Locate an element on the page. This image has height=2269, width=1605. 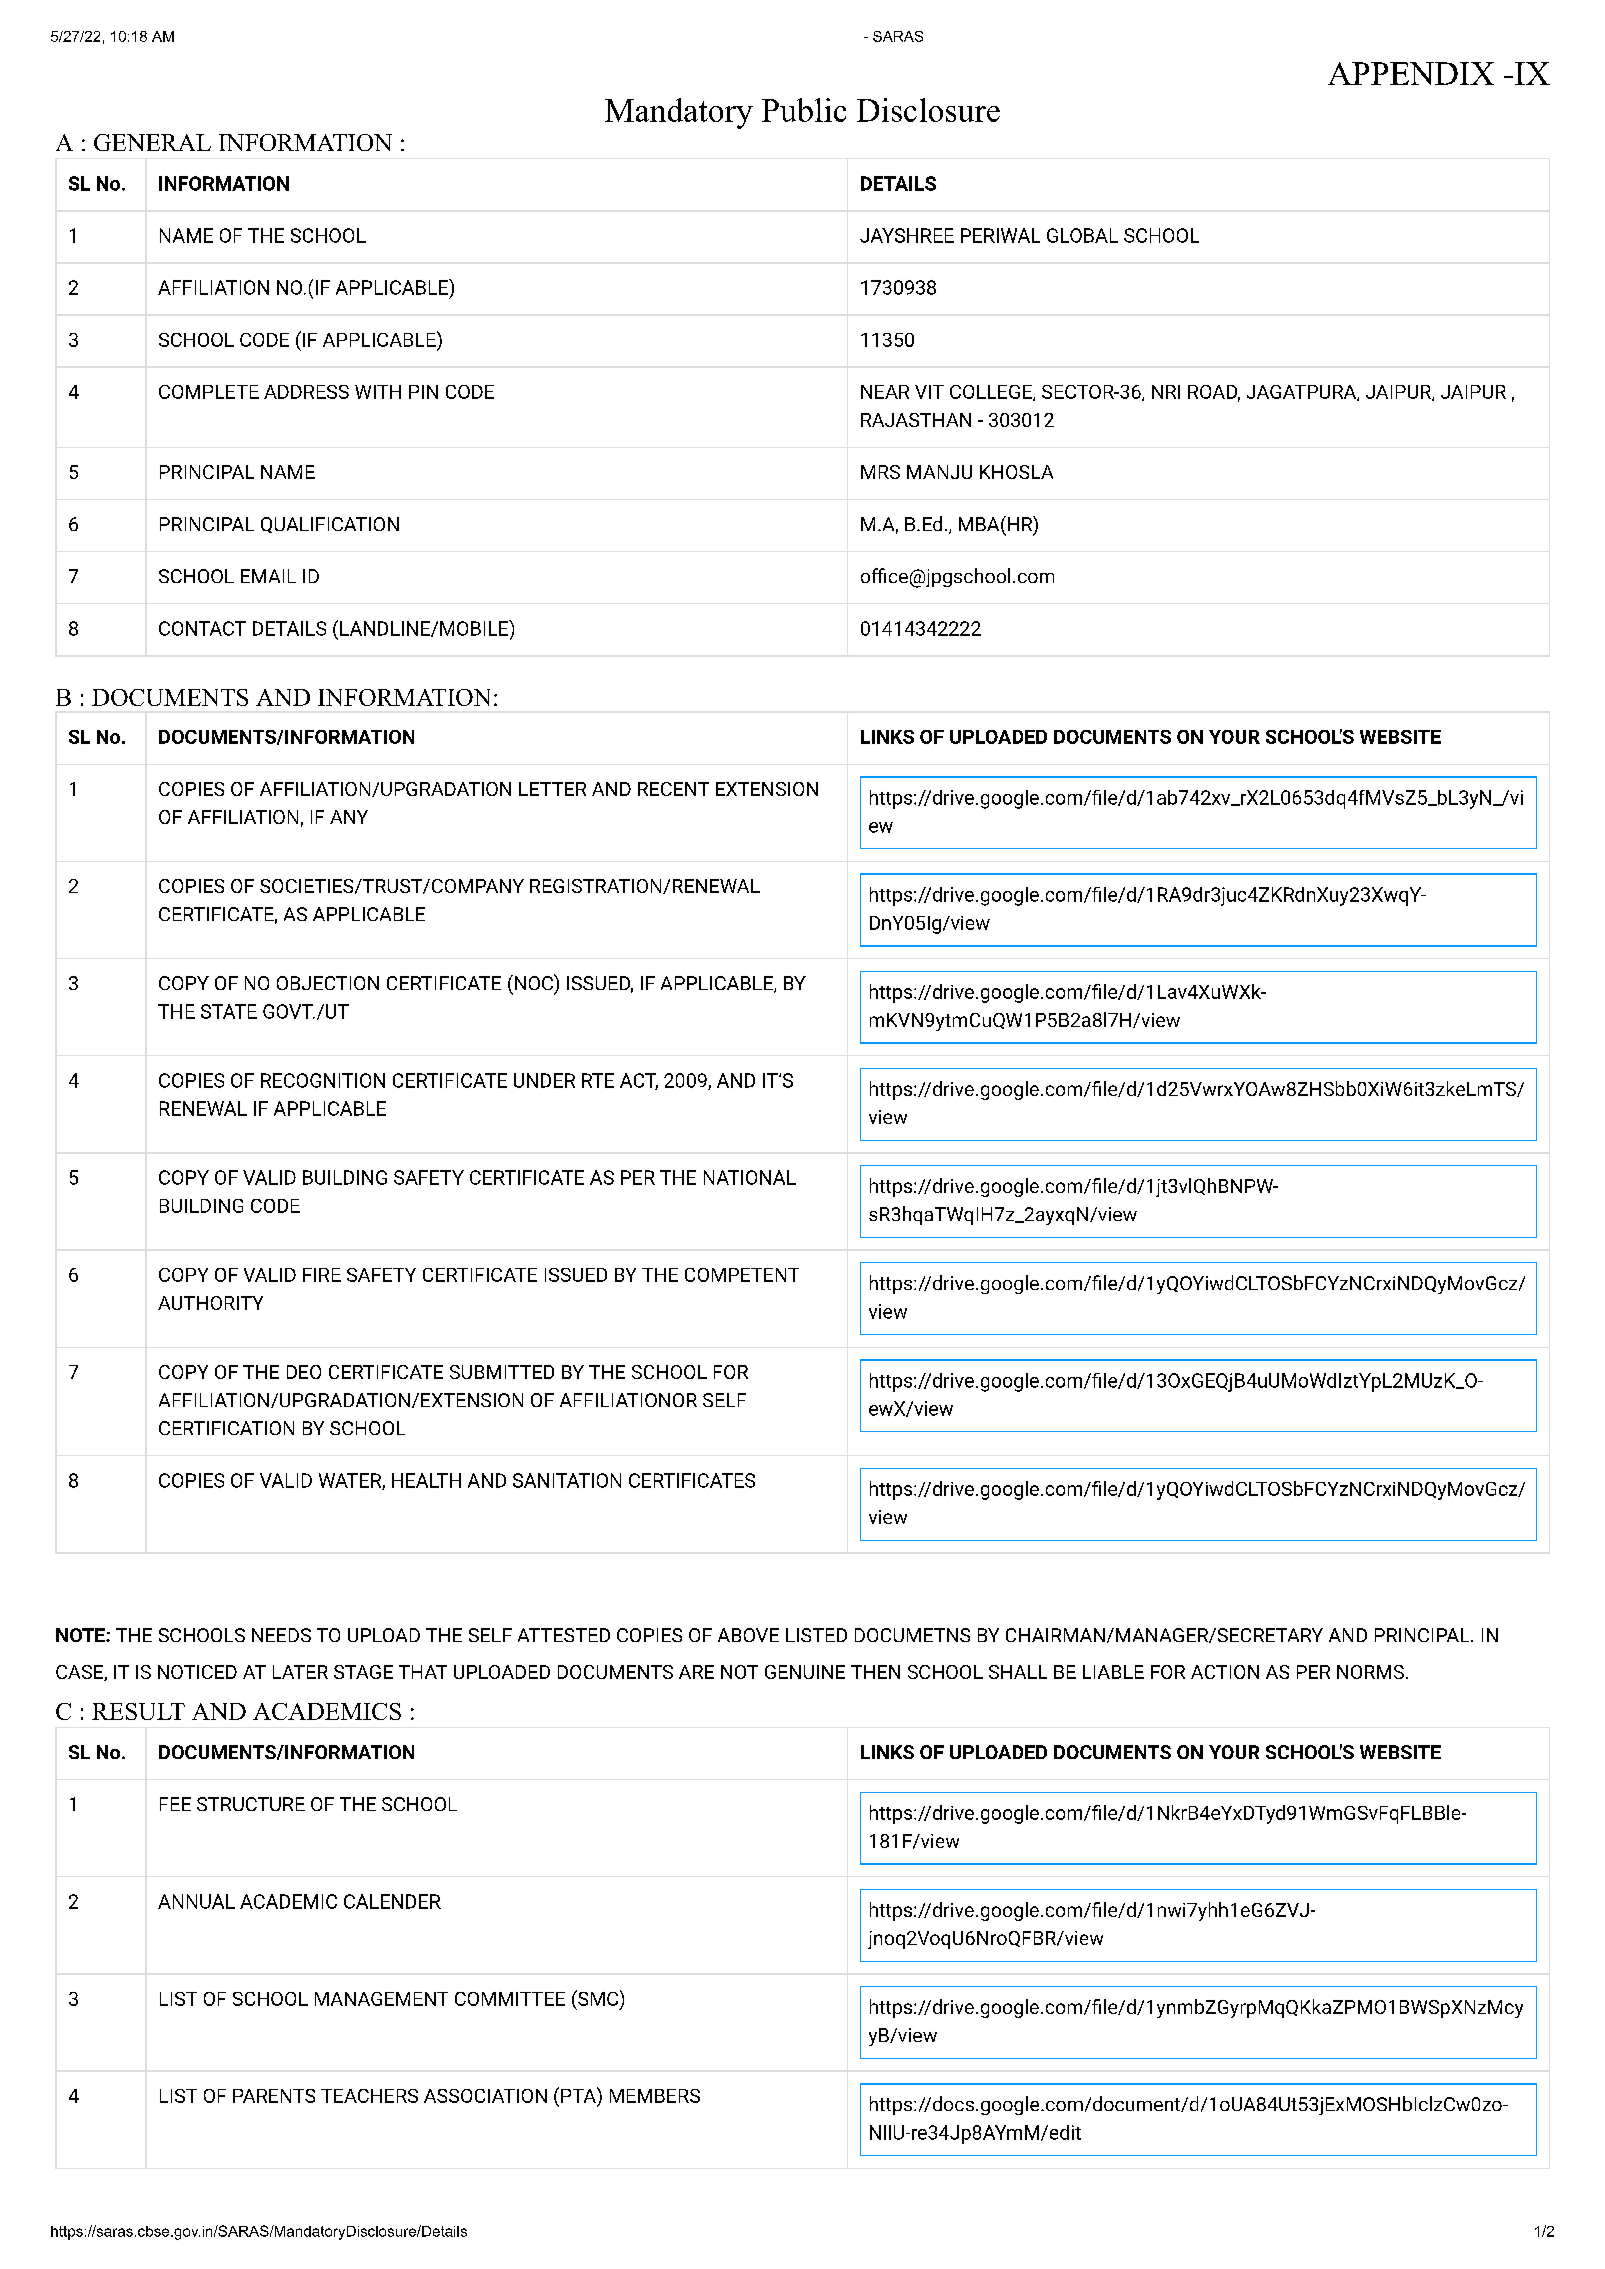
KHOSLA is located at coordinates (1016, 472).
